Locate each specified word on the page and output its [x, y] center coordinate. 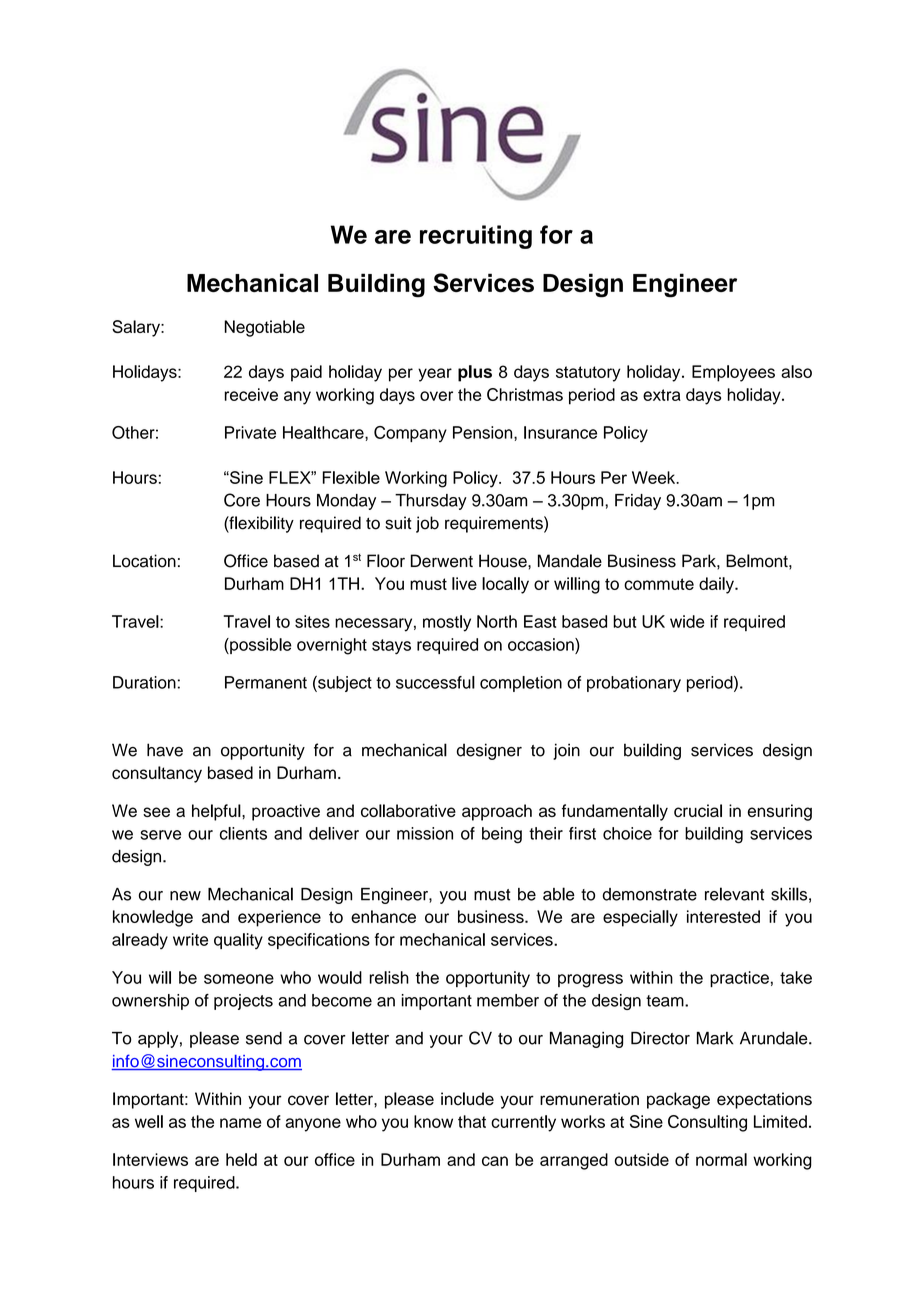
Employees [733, 373]
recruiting [476, 237]
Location [144, 561]
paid [306, 373]
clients [243, 833]
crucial [698, 810]
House [504, 561]
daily [717, 585]
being [502, 835]
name [241, 1123]
